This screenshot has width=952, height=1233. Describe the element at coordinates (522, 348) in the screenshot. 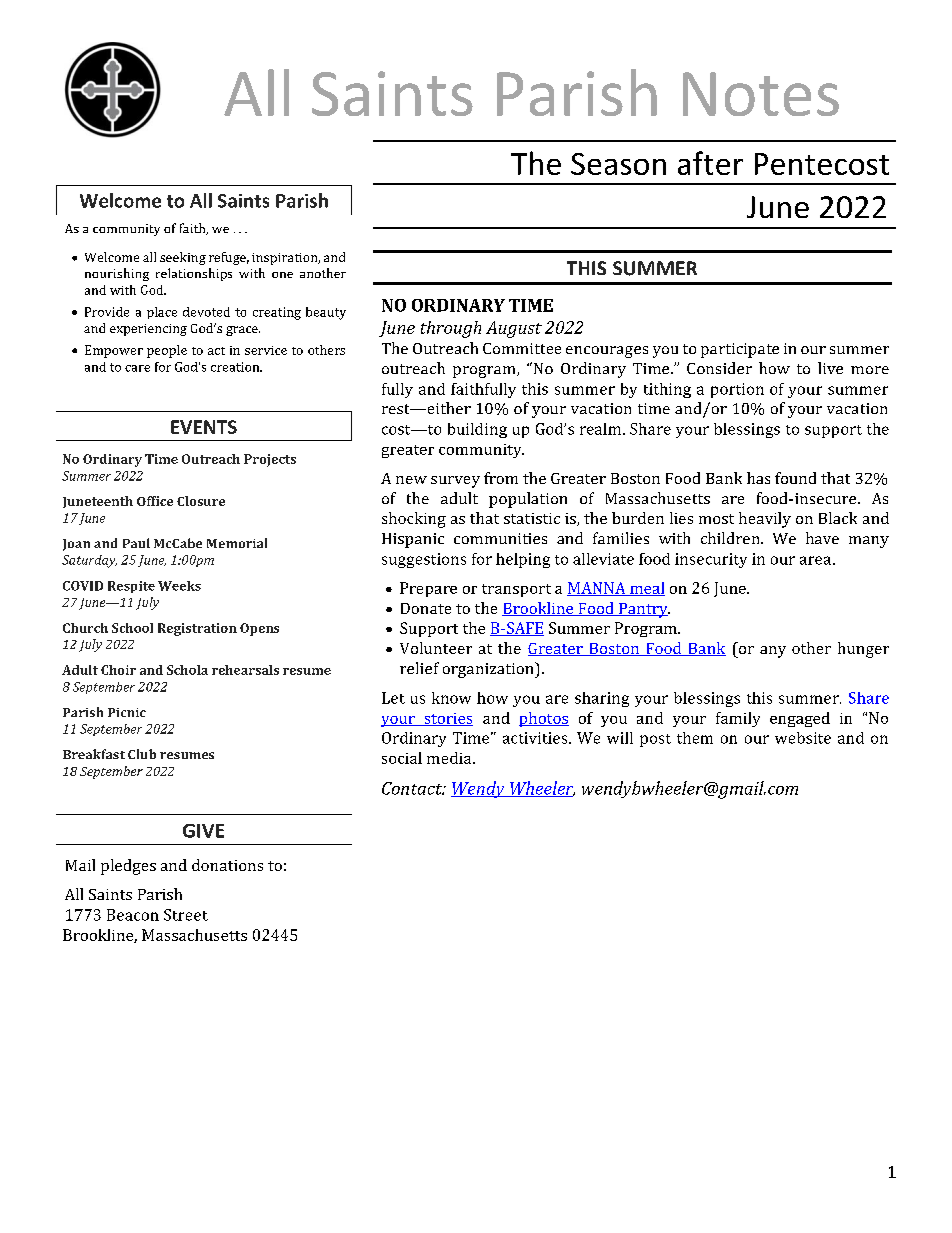

I see `Committee` at that location.
